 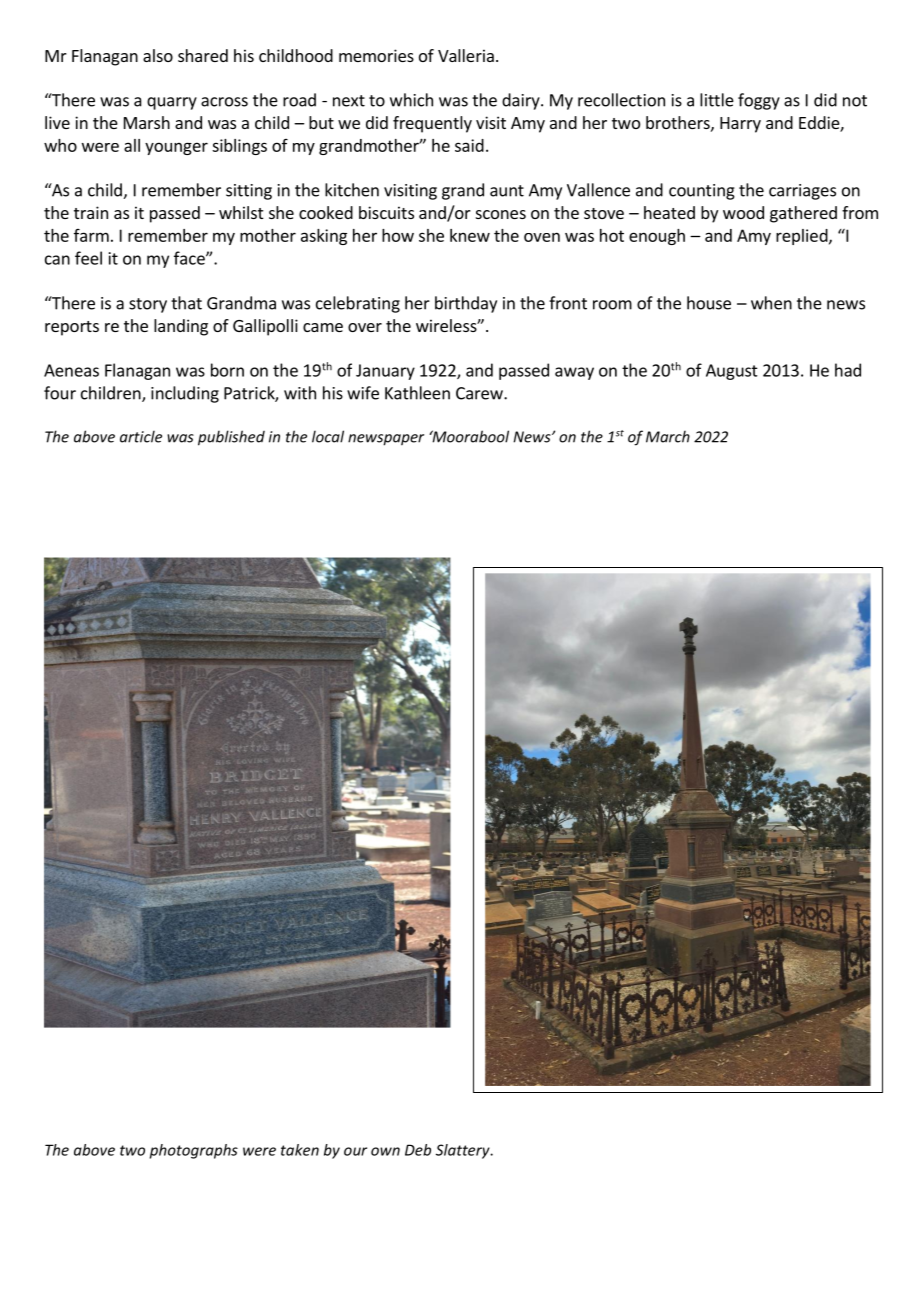 I want to click on photographs, so click(x=194, y=1151).
